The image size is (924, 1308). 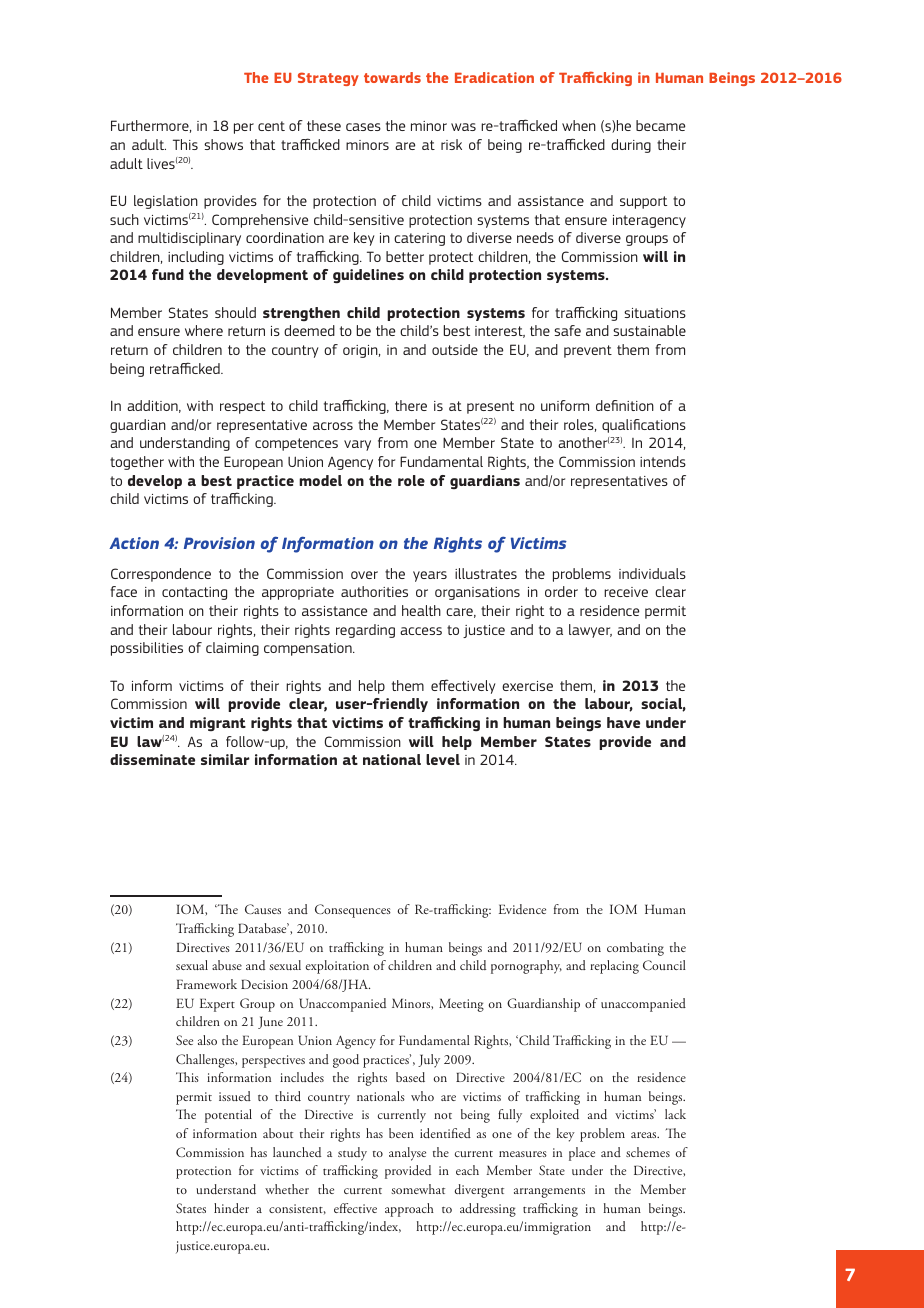 What do you see at coordinates (644, 426) in the page?
I see `qualifications` at bounding box center [644, 426].
